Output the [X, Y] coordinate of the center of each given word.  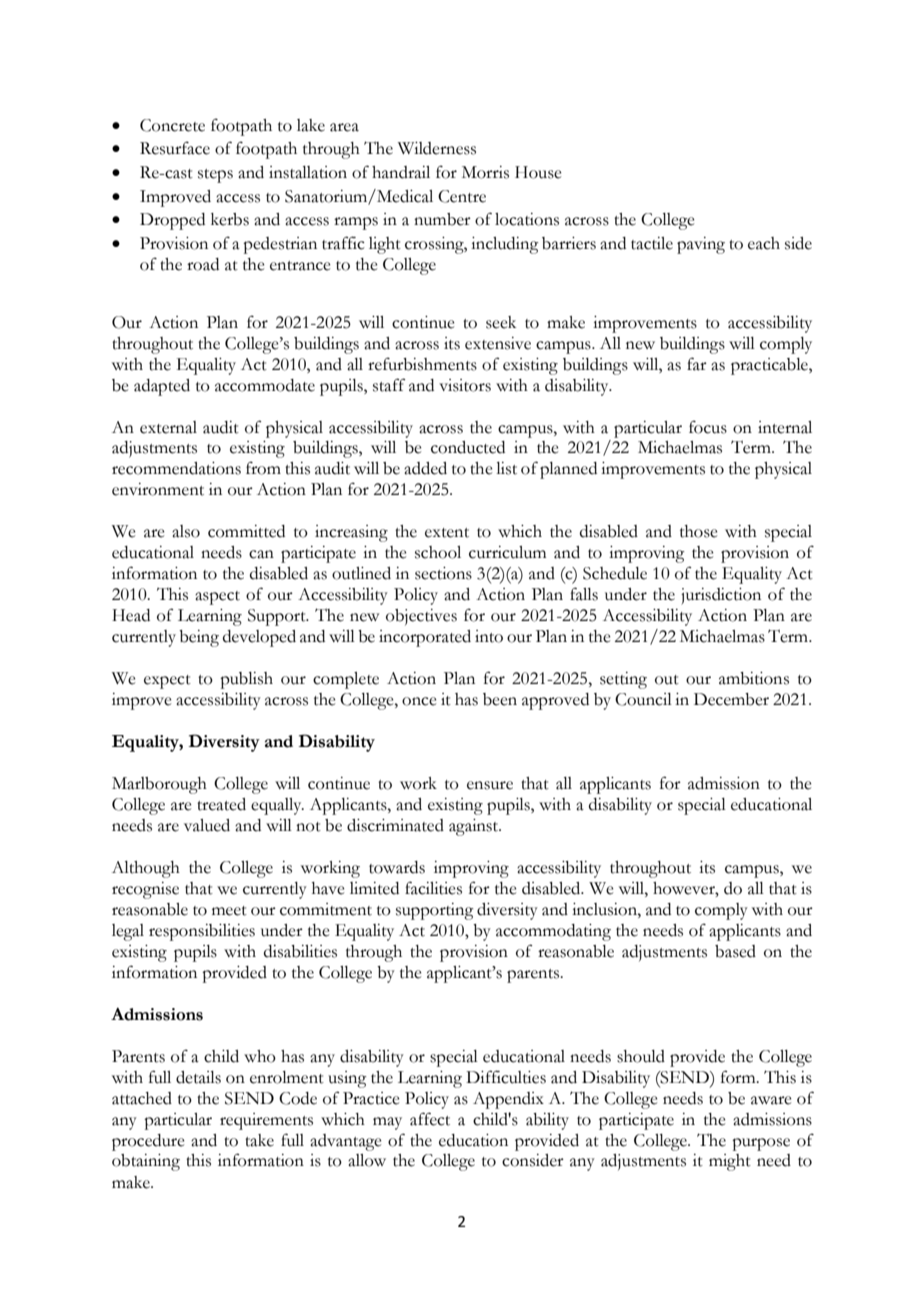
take [259, 1140]
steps [215, 176]
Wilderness [437, 148]
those [699, 531]
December [731, 699]
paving [701, 245]
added [425, 468]
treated [221, 804]
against [475, 827]
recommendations [176, 468]
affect [430, 1119]
